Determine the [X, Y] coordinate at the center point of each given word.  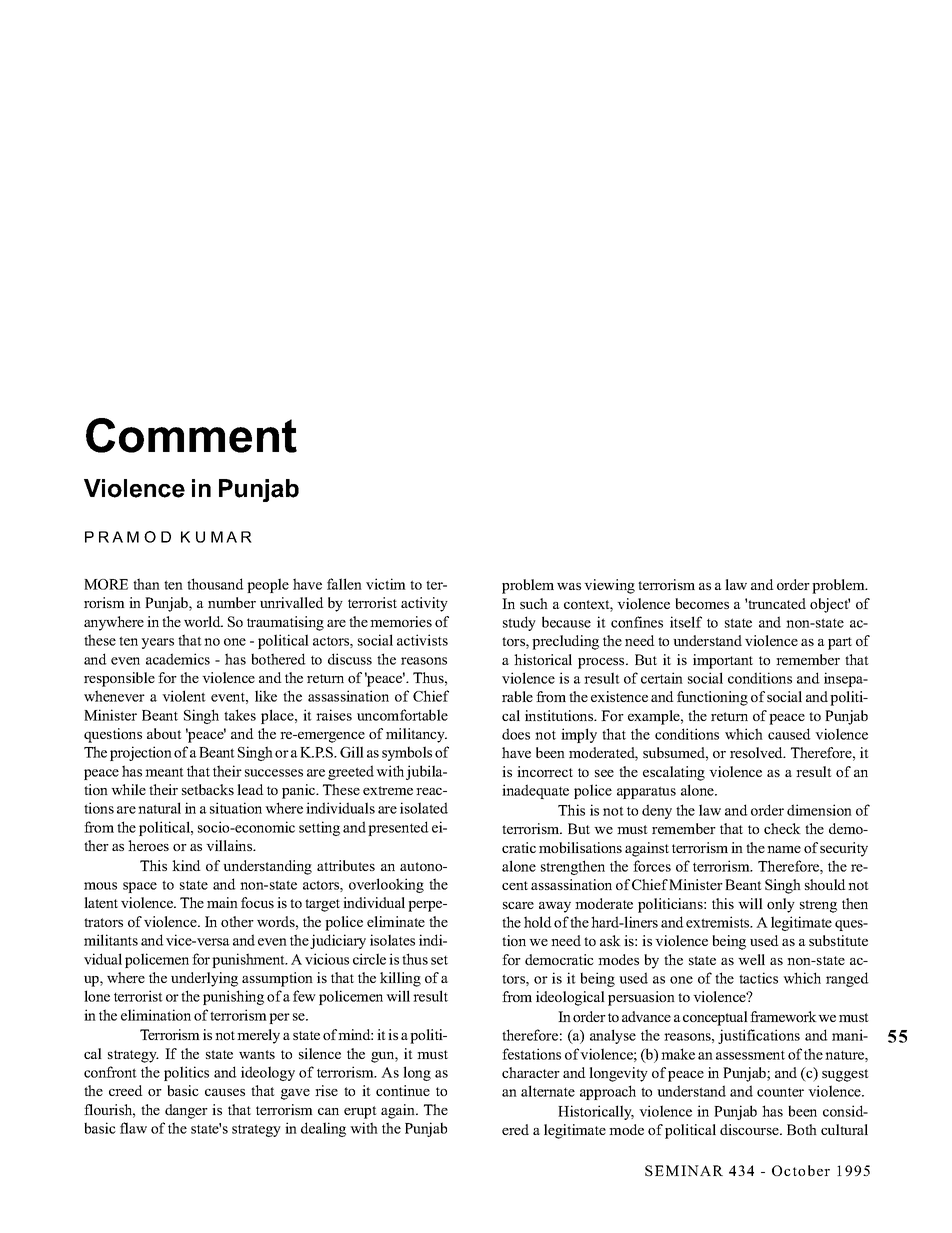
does [516, 734]
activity [424, 604]
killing [400, 979]
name [784, 849]
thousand [215, 584]
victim [386, 584]
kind [186, 865]
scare [518, 905]
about [164, 733]
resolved [757, 752]
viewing [609, 586]
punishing [233, 997]
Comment [191, 435]
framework [783, 1016]
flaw [133, 1128]
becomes [702, 603]
